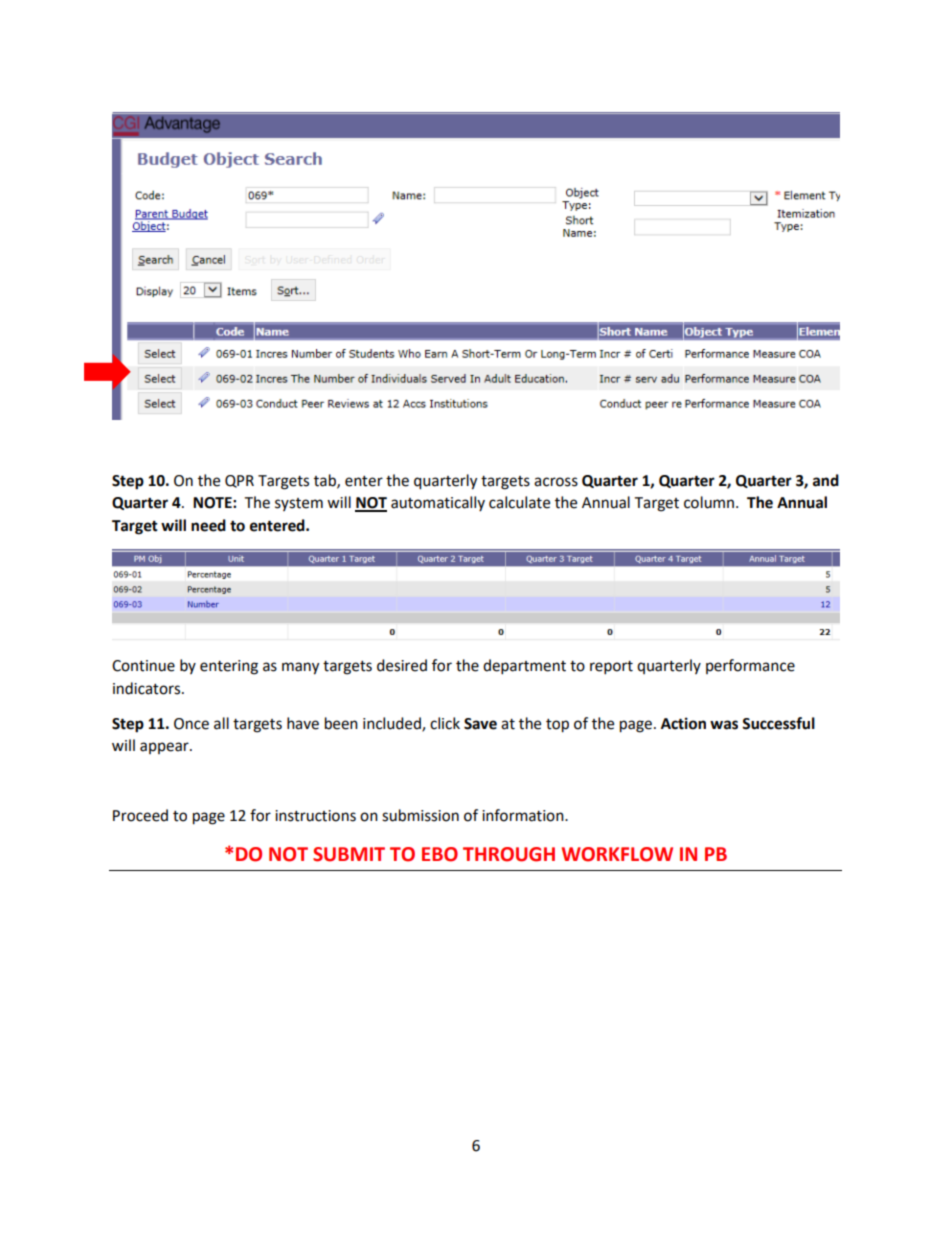  What do you see at coordinates (750, 666) in the screenshot?
I see `performance` at bounding box center [750, 666].
